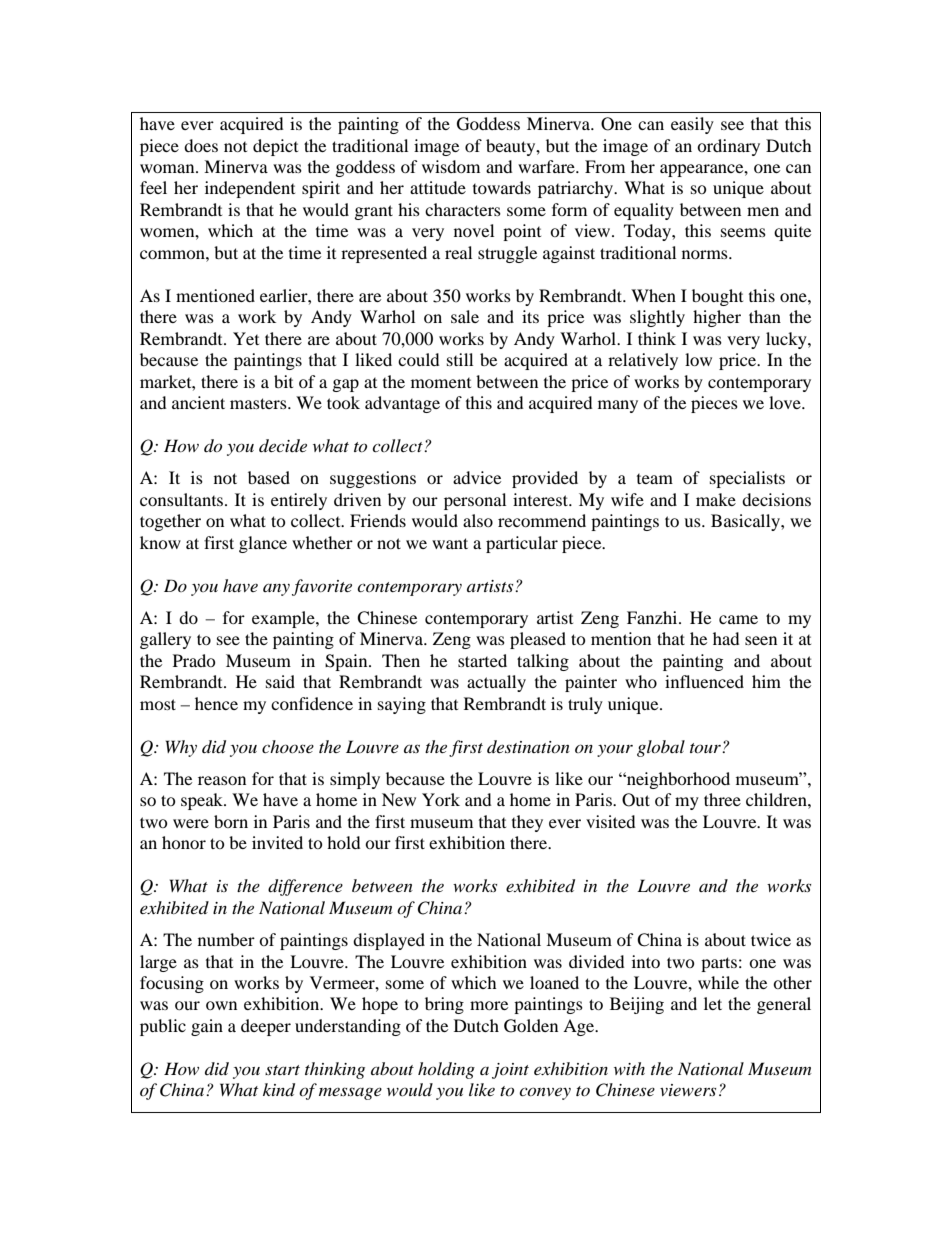 The image size is (952, 1233). I want to click on based, so click(269, 477).
